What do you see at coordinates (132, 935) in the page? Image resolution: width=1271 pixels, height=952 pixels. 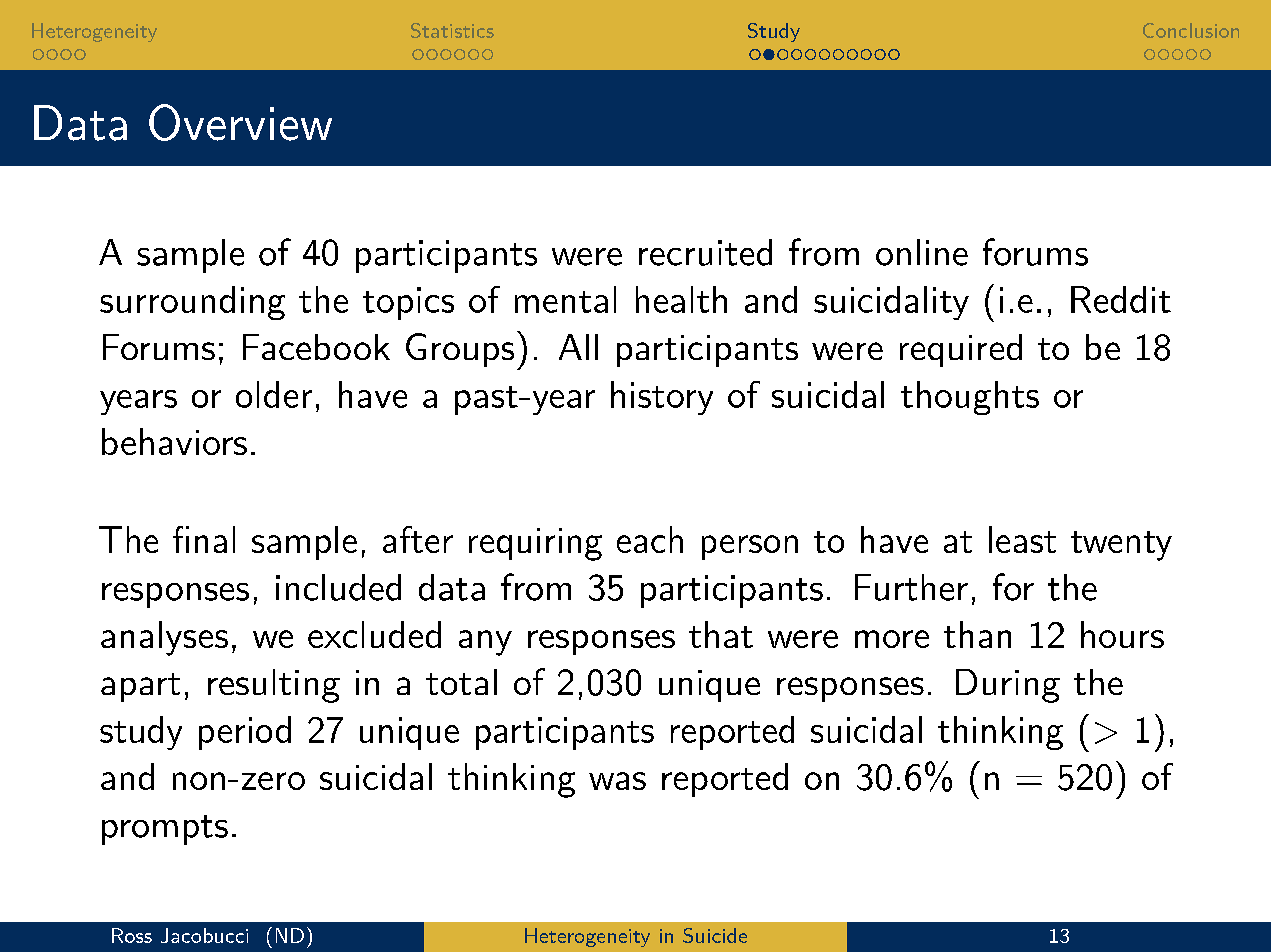 I see `Ross` at bounding box center [132, 935].
